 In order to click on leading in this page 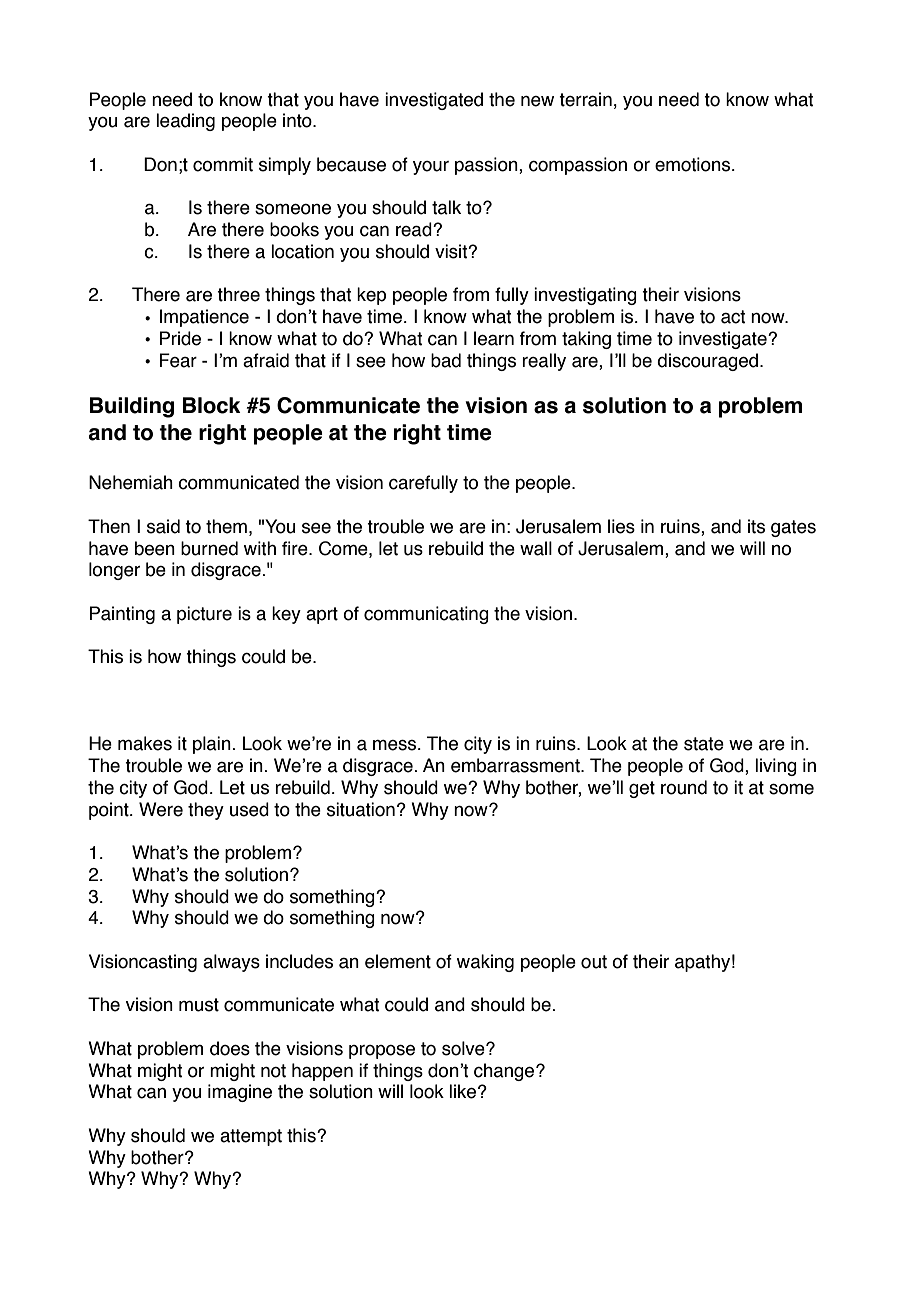, I will do `click(185, 122)`.
